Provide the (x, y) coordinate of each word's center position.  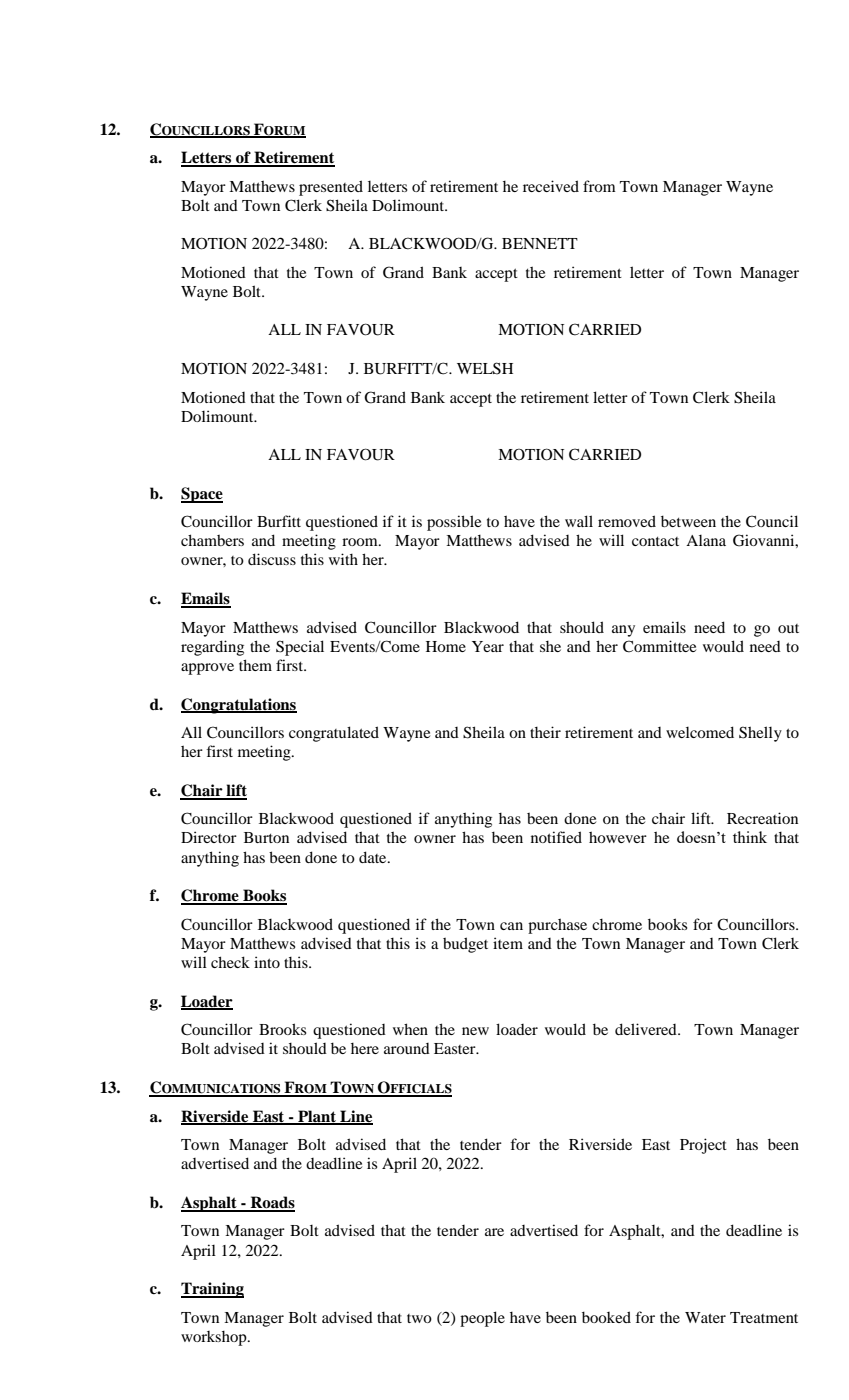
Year (488, 646)
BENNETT (540, 243)
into (267, 962)
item (508, 943)
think (750, 837)
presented (331, 188)
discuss (272, 559)
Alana (706, 540)
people (482, 1319)
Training (212, 1290)
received (551, 186)
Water (705, 1317)
